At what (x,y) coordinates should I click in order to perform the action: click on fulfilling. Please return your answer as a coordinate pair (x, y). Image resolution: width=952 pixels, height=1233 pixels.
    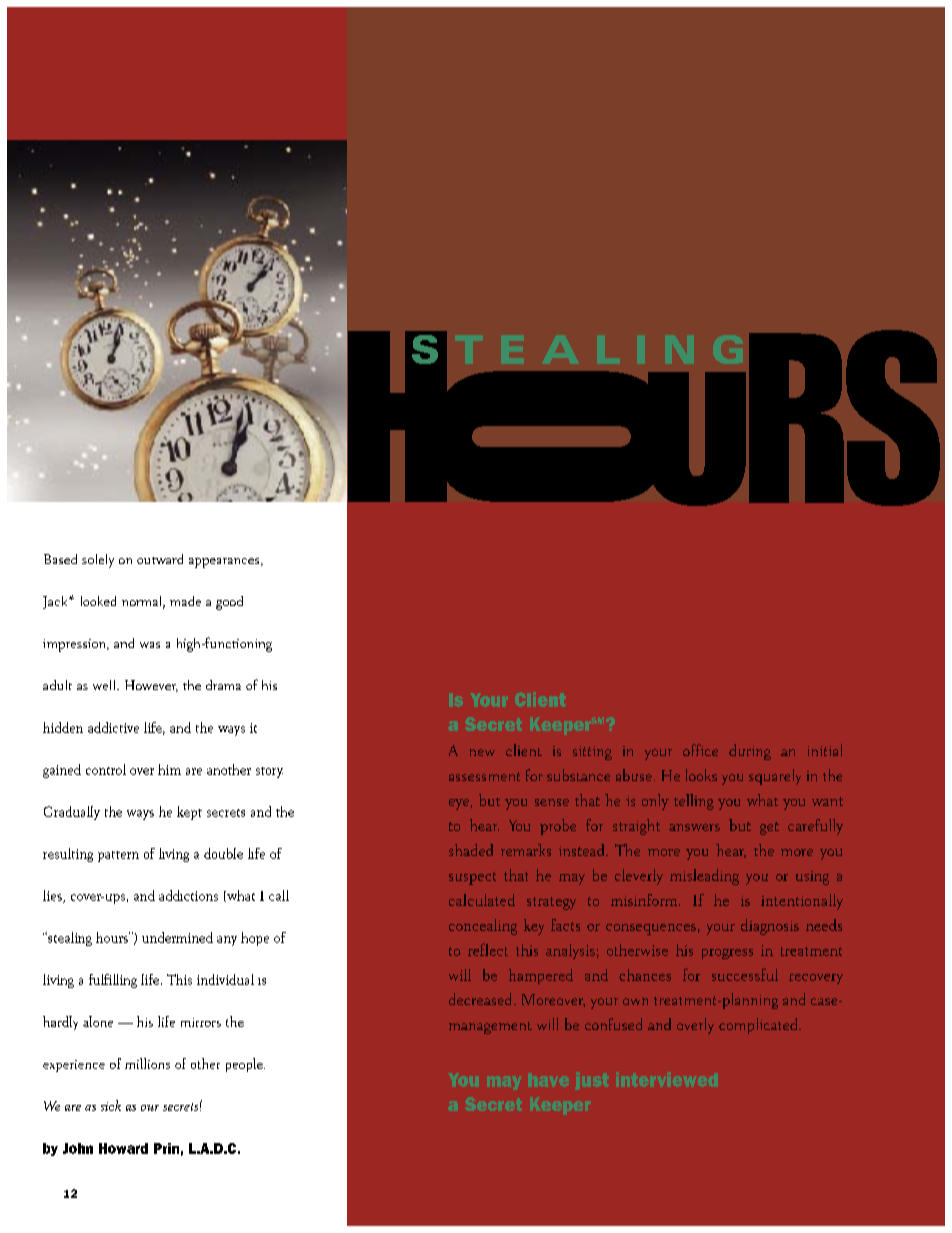
    Looking at the image, I should click on (113, 981).
